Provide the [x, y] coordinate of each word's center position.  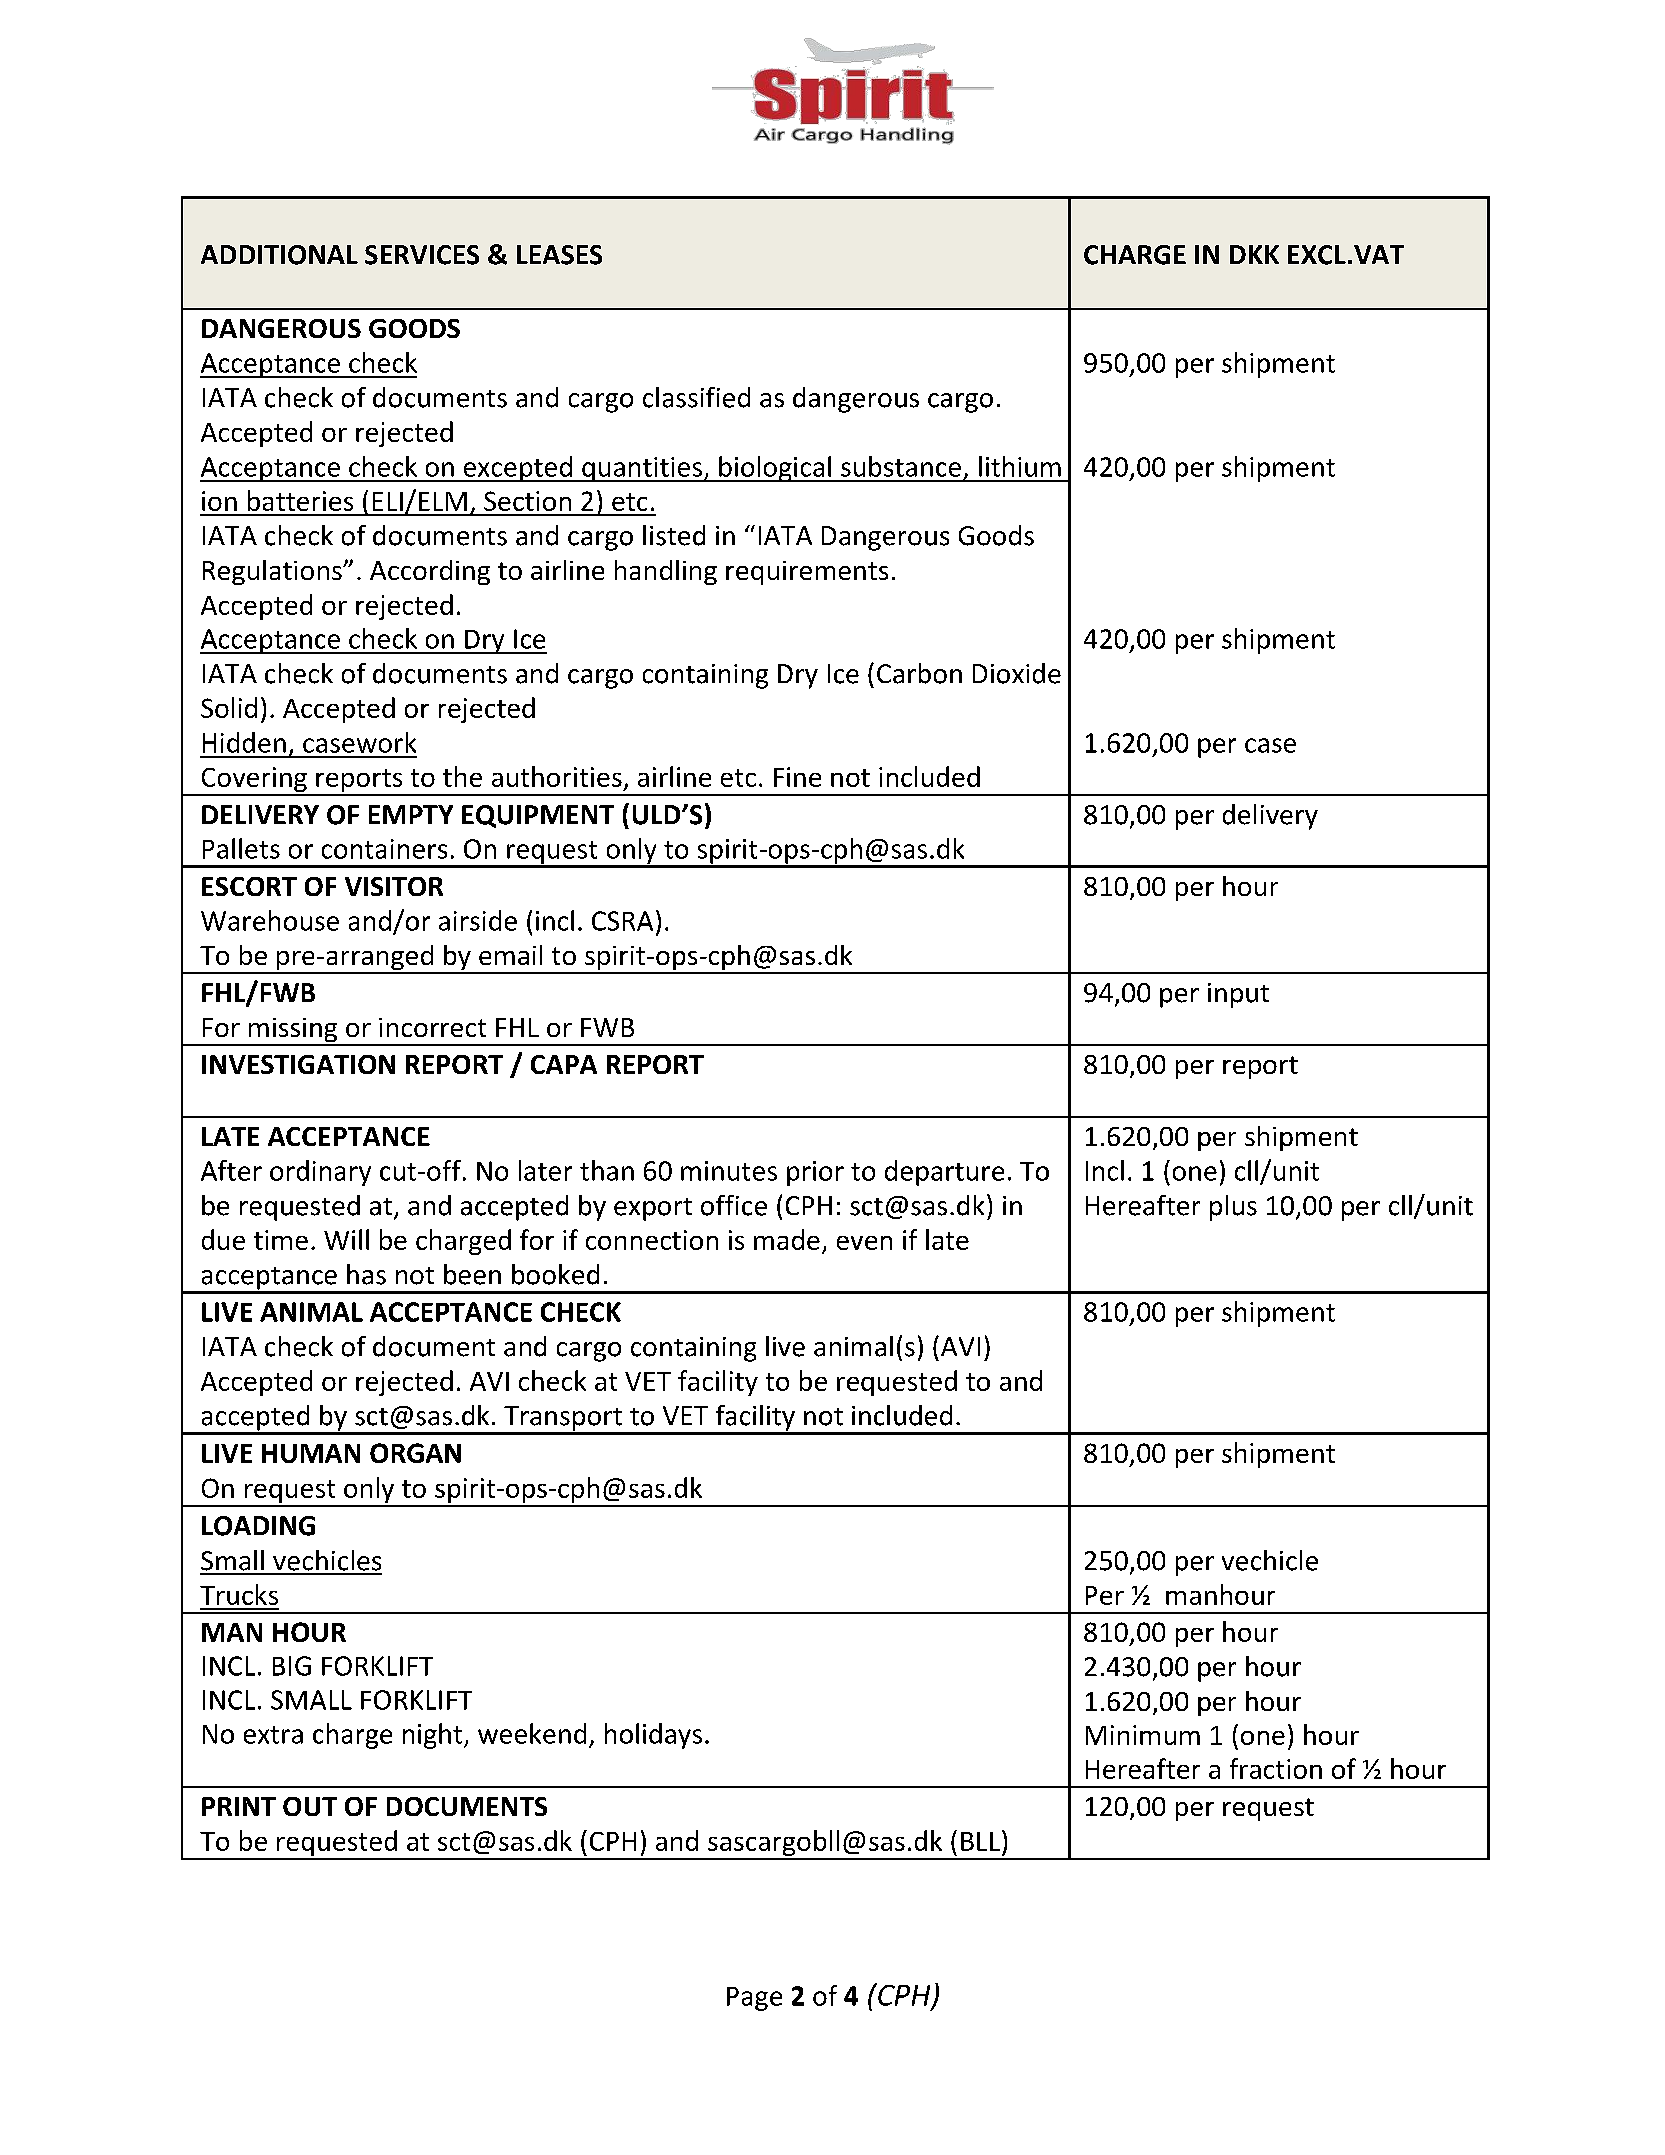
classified [696, 397]
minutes [729, 1171]
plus [1233, 1208]
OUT [310, 1806]
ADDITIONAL [279, 255]
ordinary [320, 1173]
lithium [1020, 466]
